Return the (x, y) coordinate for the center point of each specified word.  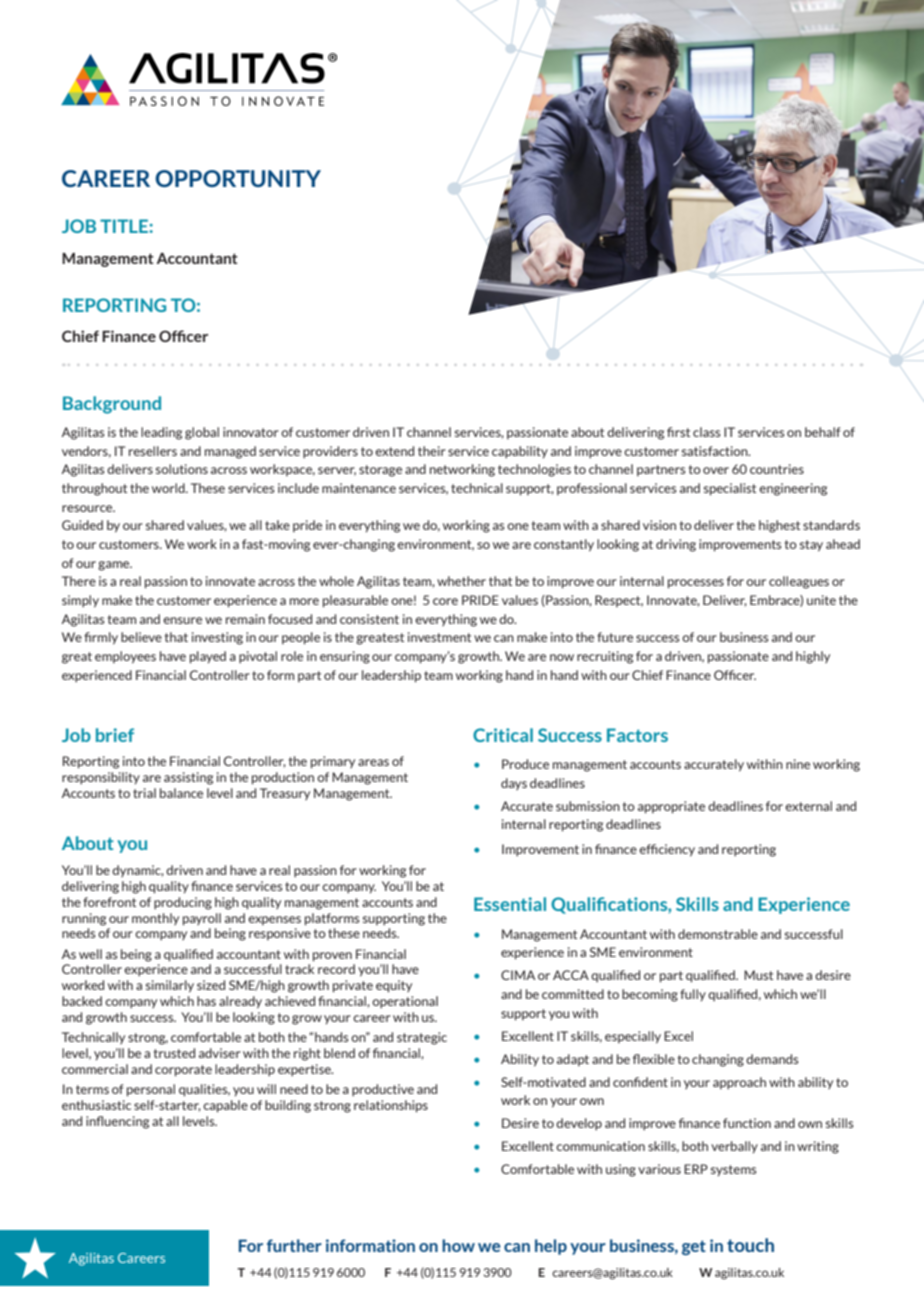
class (706, 432)
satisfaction (716, 451)
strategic (422, 1038)
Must (758, 975)
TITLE (125, 226)
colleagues (799, 582)
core (445, 601)
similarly (170, 986)
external (808, 806)
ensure (182, 620)
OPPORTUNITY (238, 178)
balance (181, 793)
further (294, 1245)
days (514, 784)
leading (161, 433)
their (432, 451)
